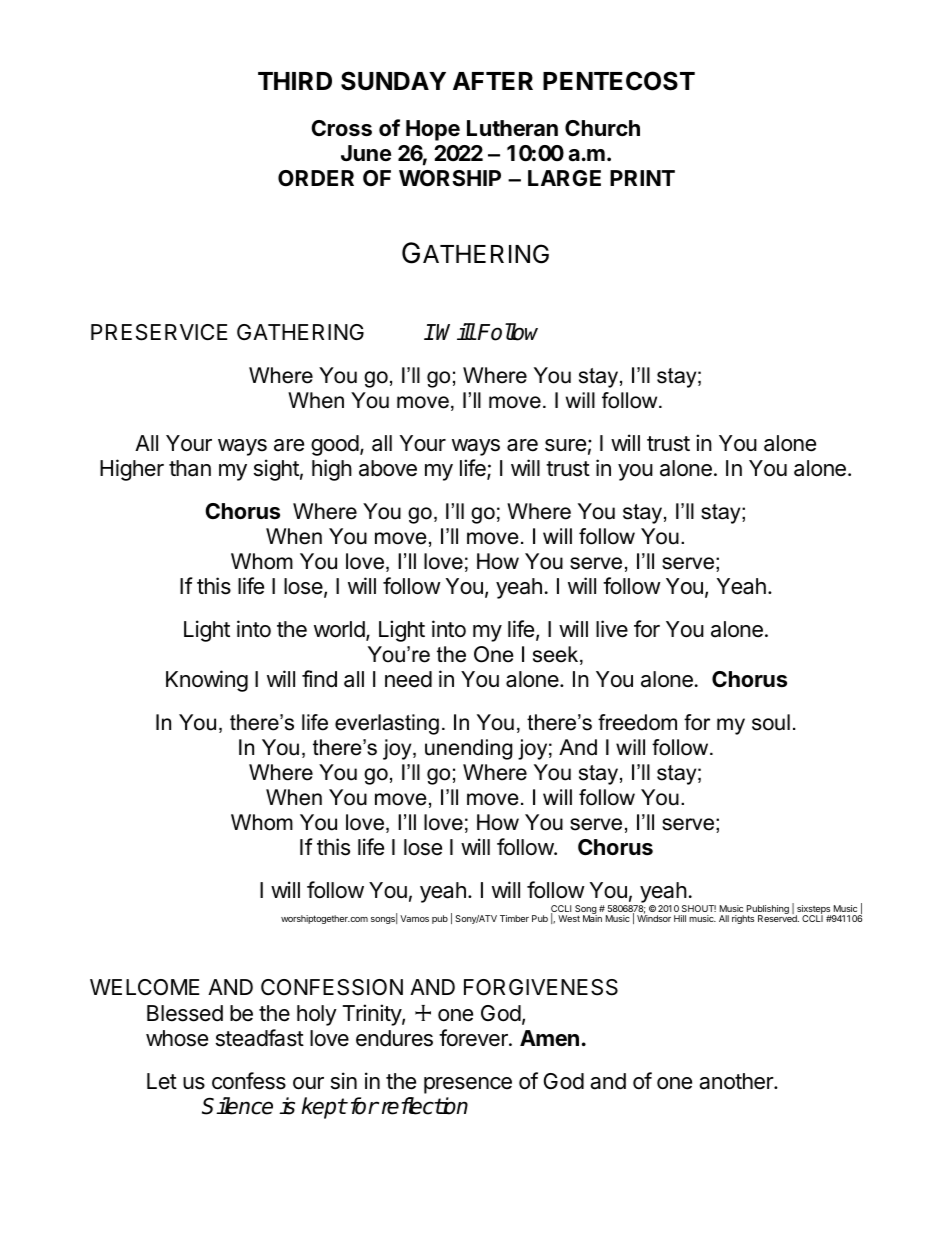  Describe the element at coordinates (565, 445) in the document. I see `sure` at that location.
